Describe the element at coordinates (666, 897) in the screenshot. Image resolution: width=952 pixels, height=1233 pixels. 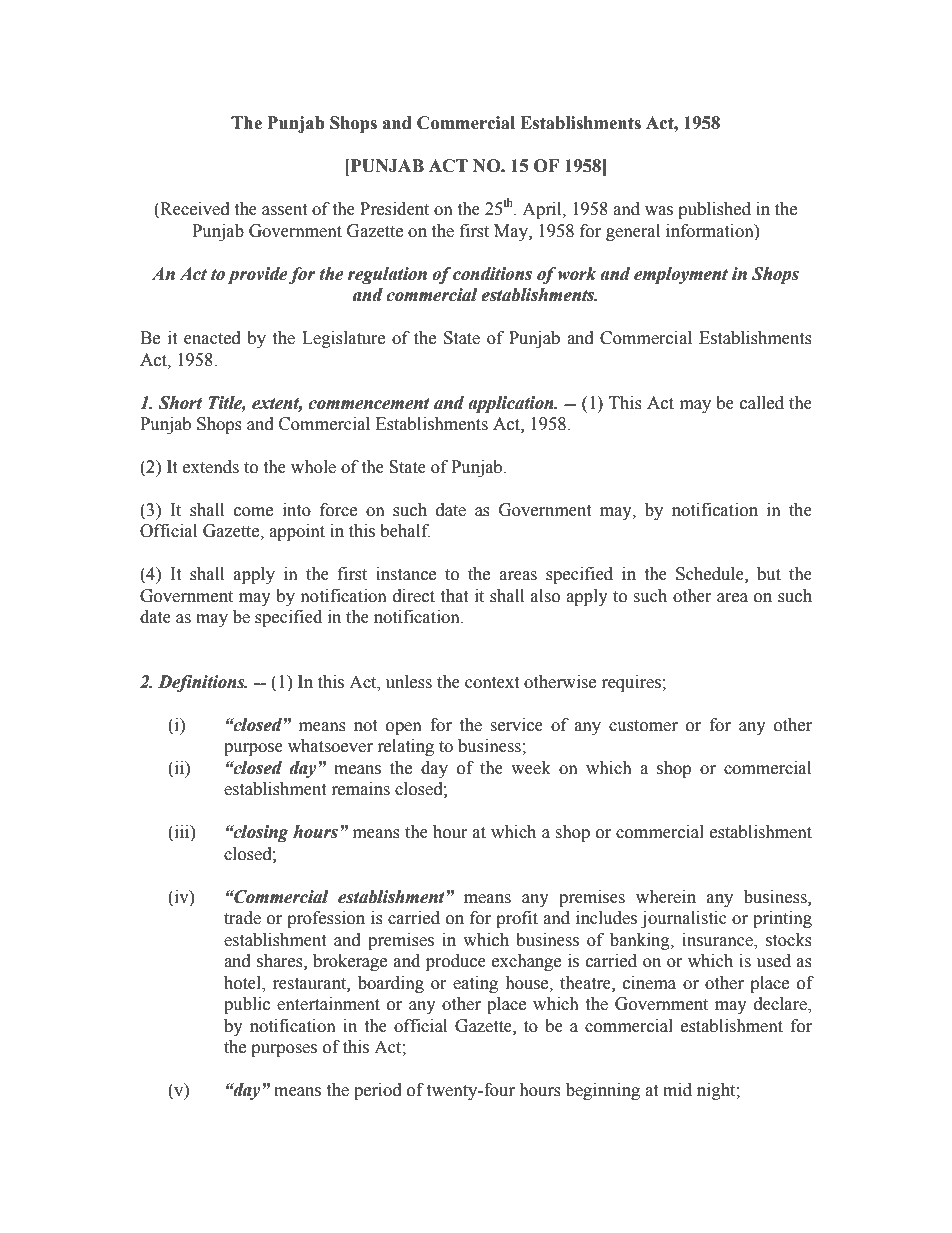
I see `wherein` at that location.
